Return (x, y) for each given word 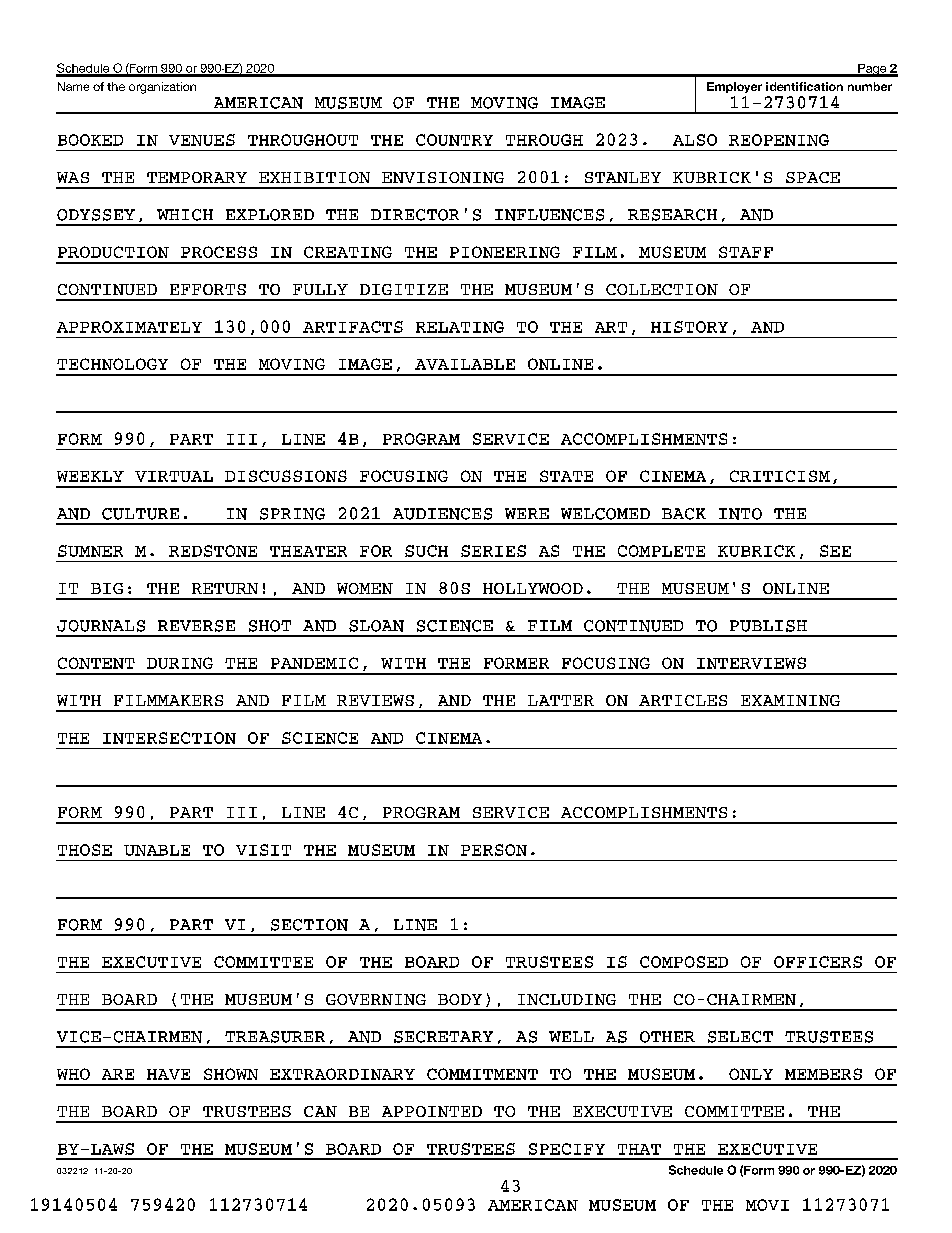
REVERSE (196, 626)
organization (162, 88)
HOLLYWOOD (533, 588)
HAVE (168, 1074)
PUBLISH (768, 626)
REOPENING (779, 140)
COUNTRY (454, 140)
